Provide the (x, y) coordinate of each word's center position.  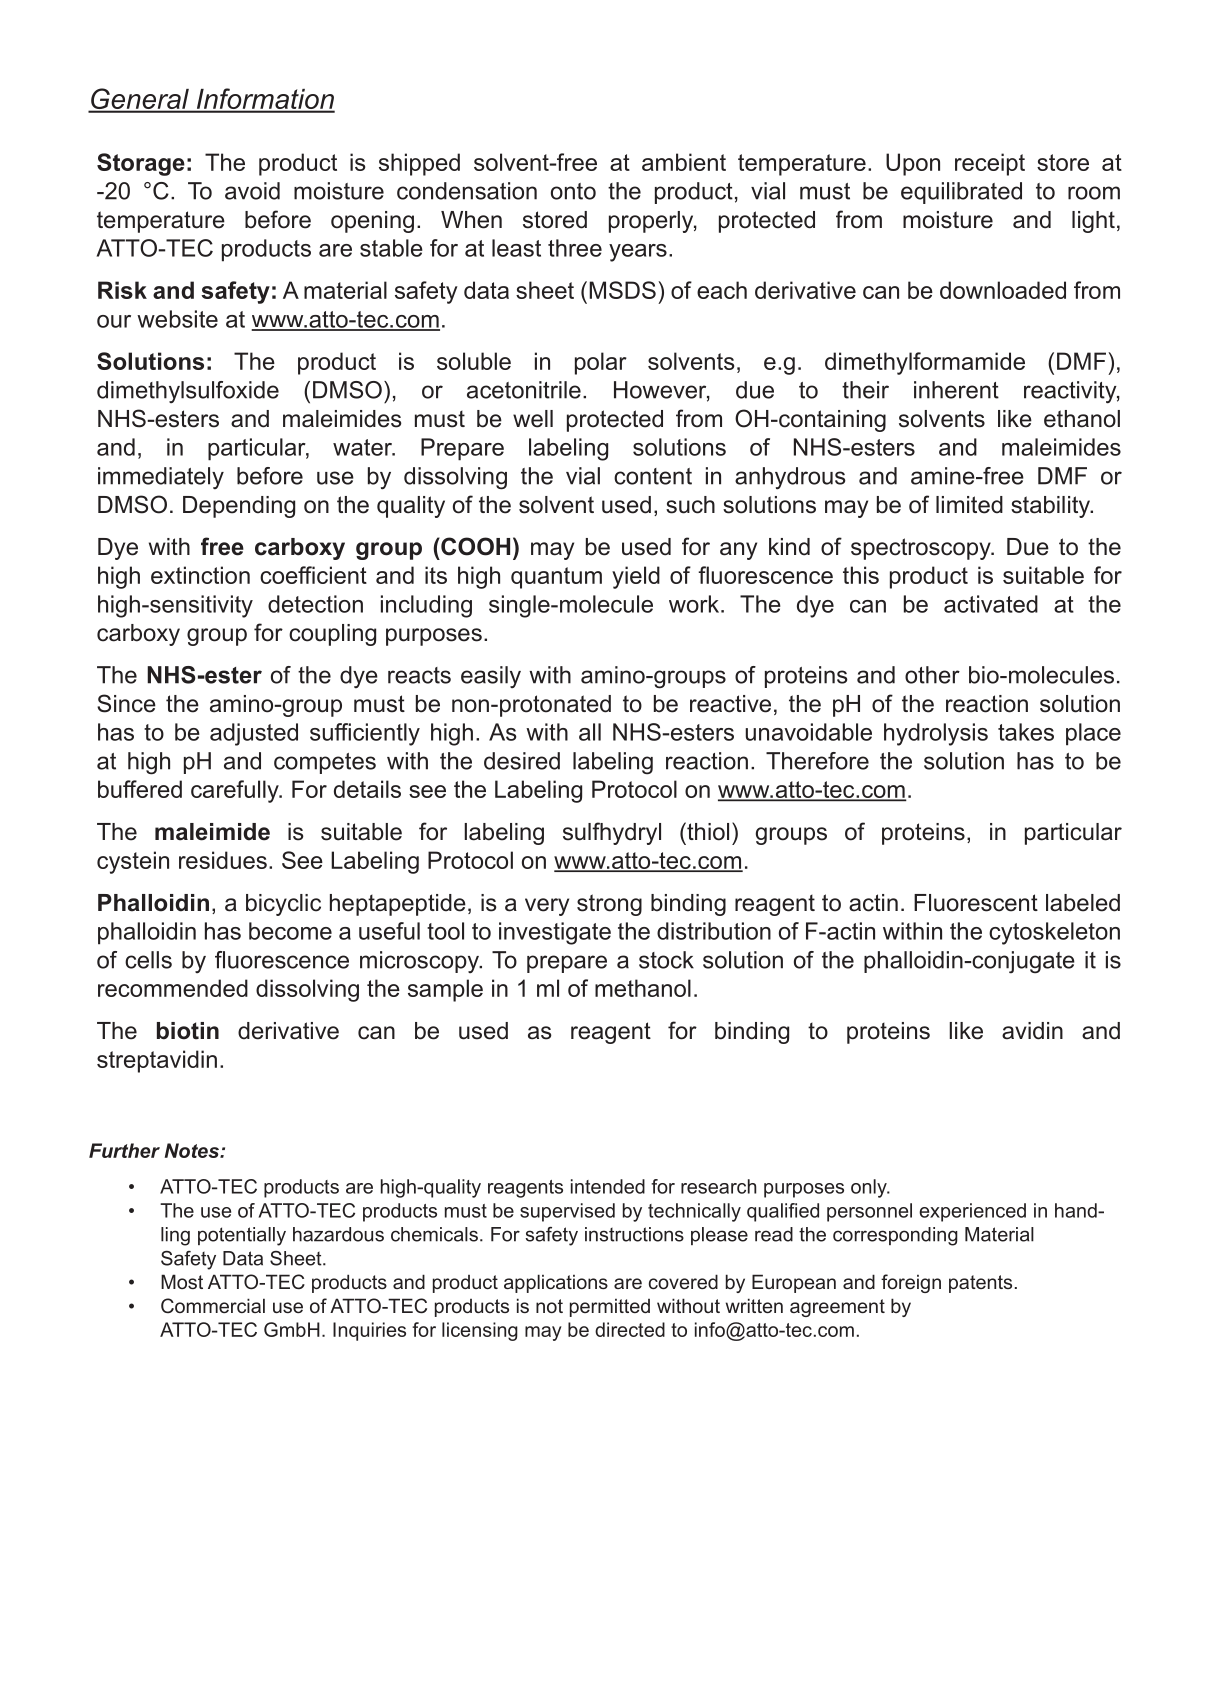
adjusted (254, 734)
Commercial (213, 1305)
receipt (990, 164)
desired (522, 761)
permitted (610, 1308)
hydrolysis (936, 734)
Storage (141, 164)
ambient (684, 162)
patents (980, 1284)
